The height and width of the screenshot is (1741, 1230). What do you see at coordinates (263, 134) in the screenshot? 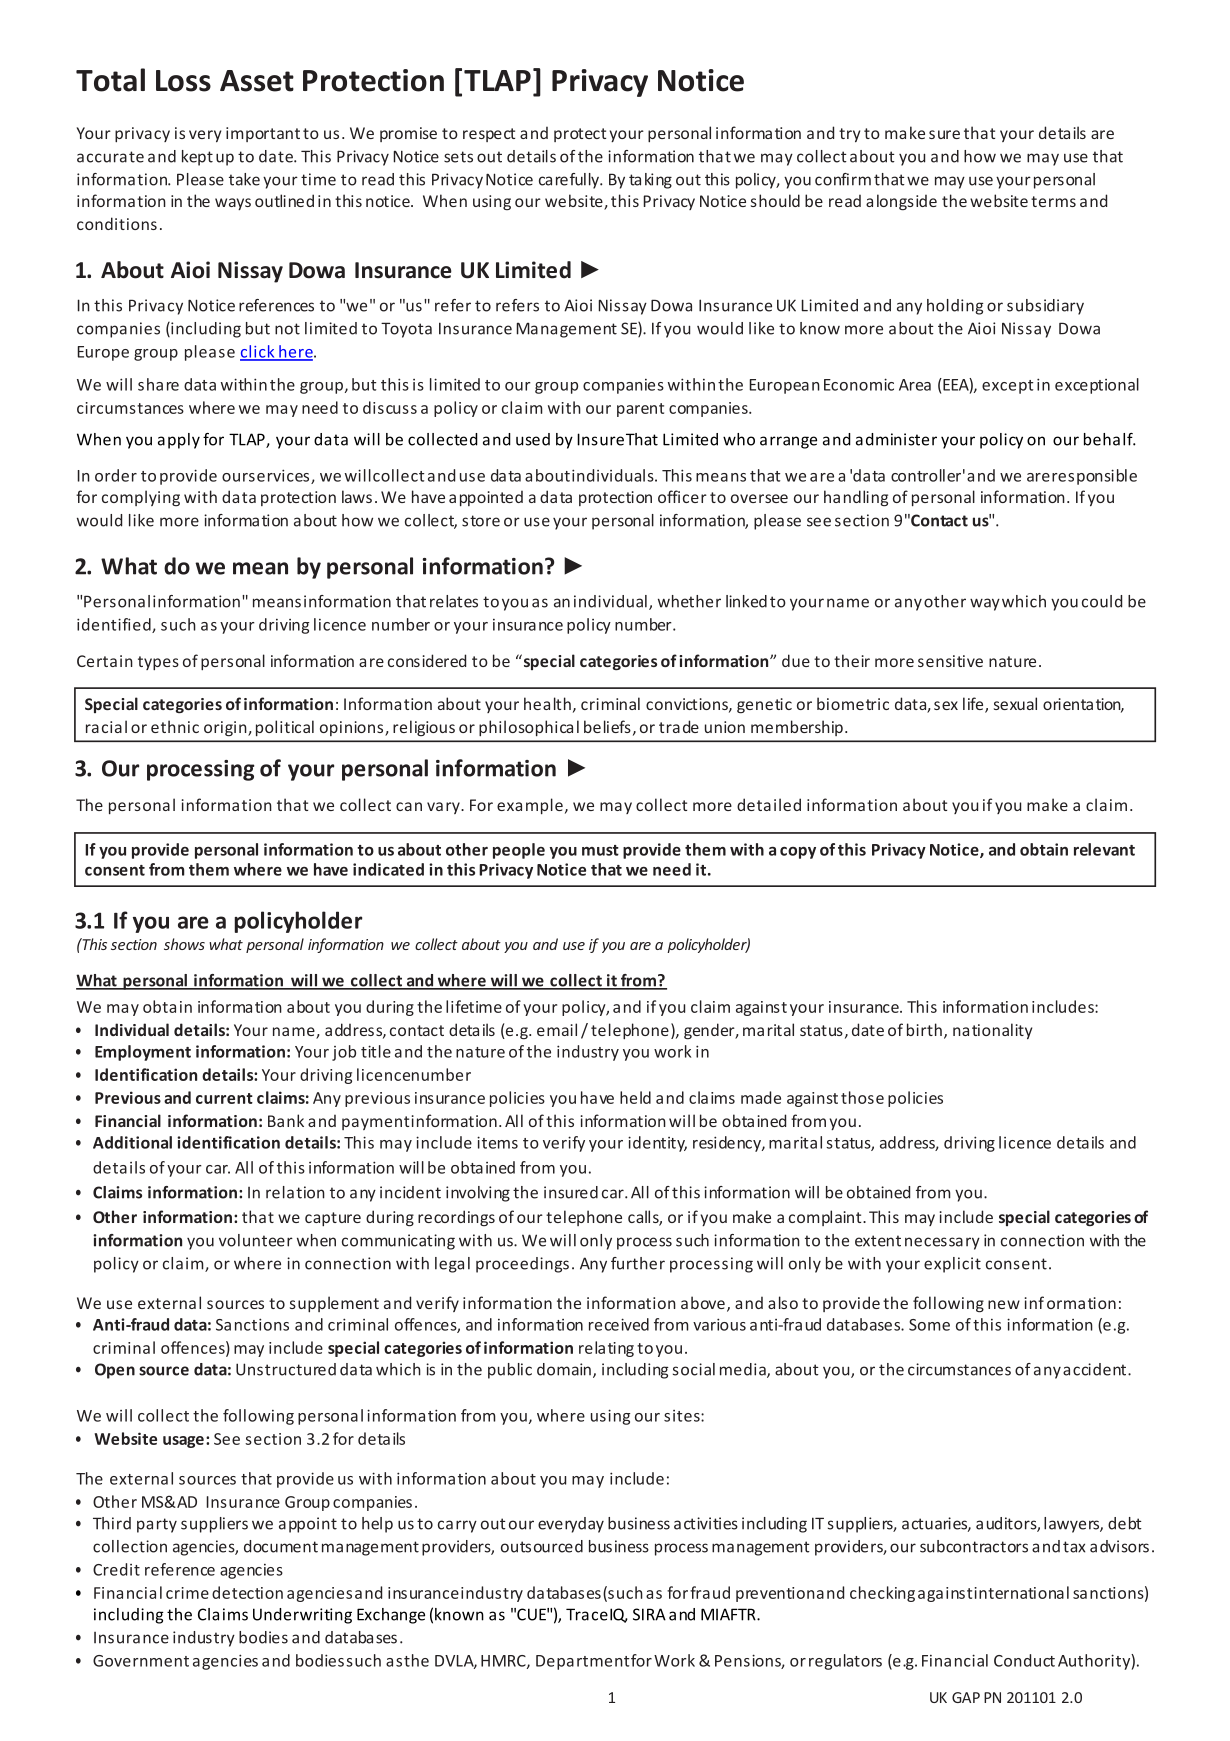
I see `important` at bounding box center [263, 134].
